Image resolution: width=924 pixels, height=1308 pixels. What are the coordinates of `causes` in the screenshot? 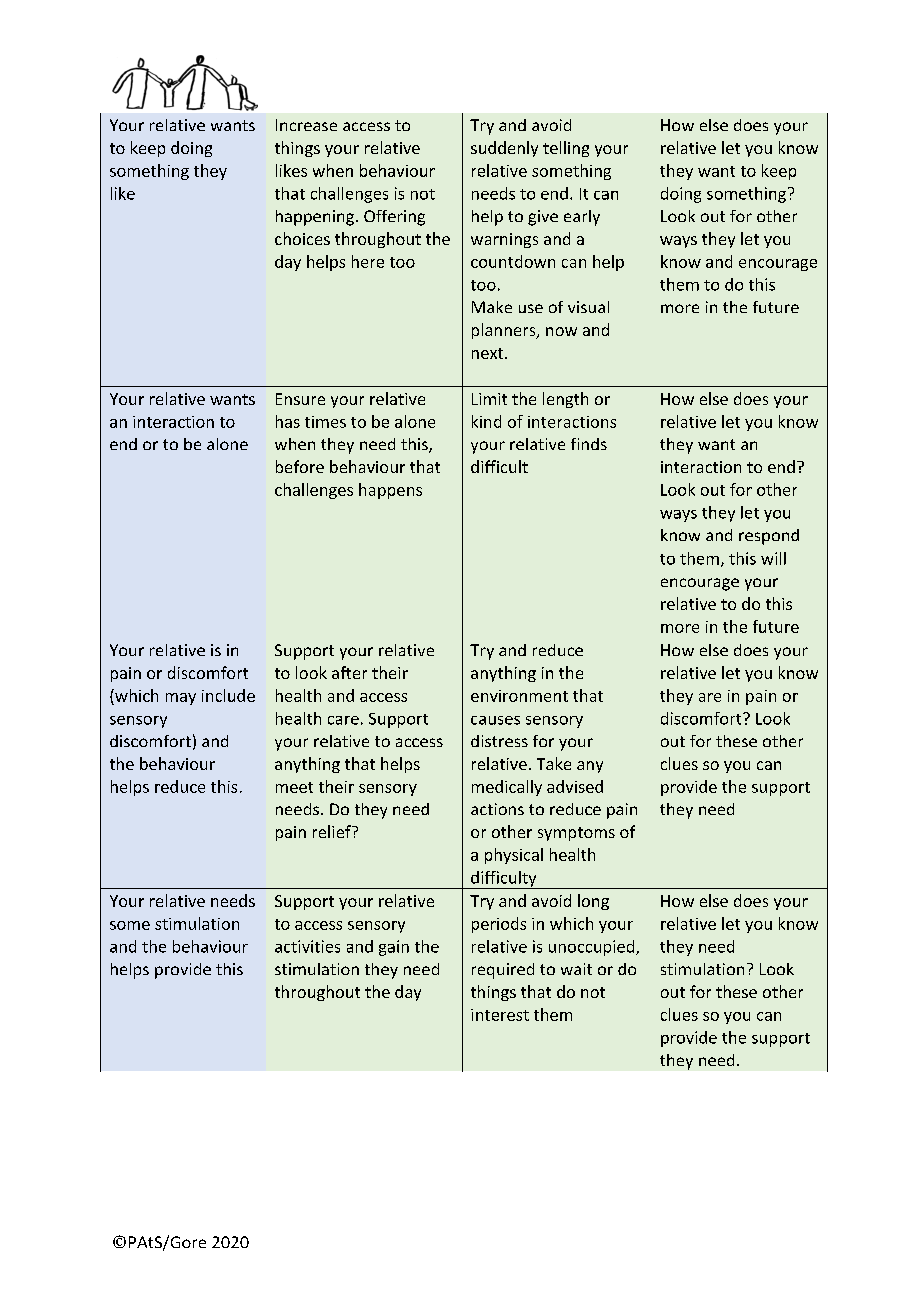 It's located at (495, 720).
